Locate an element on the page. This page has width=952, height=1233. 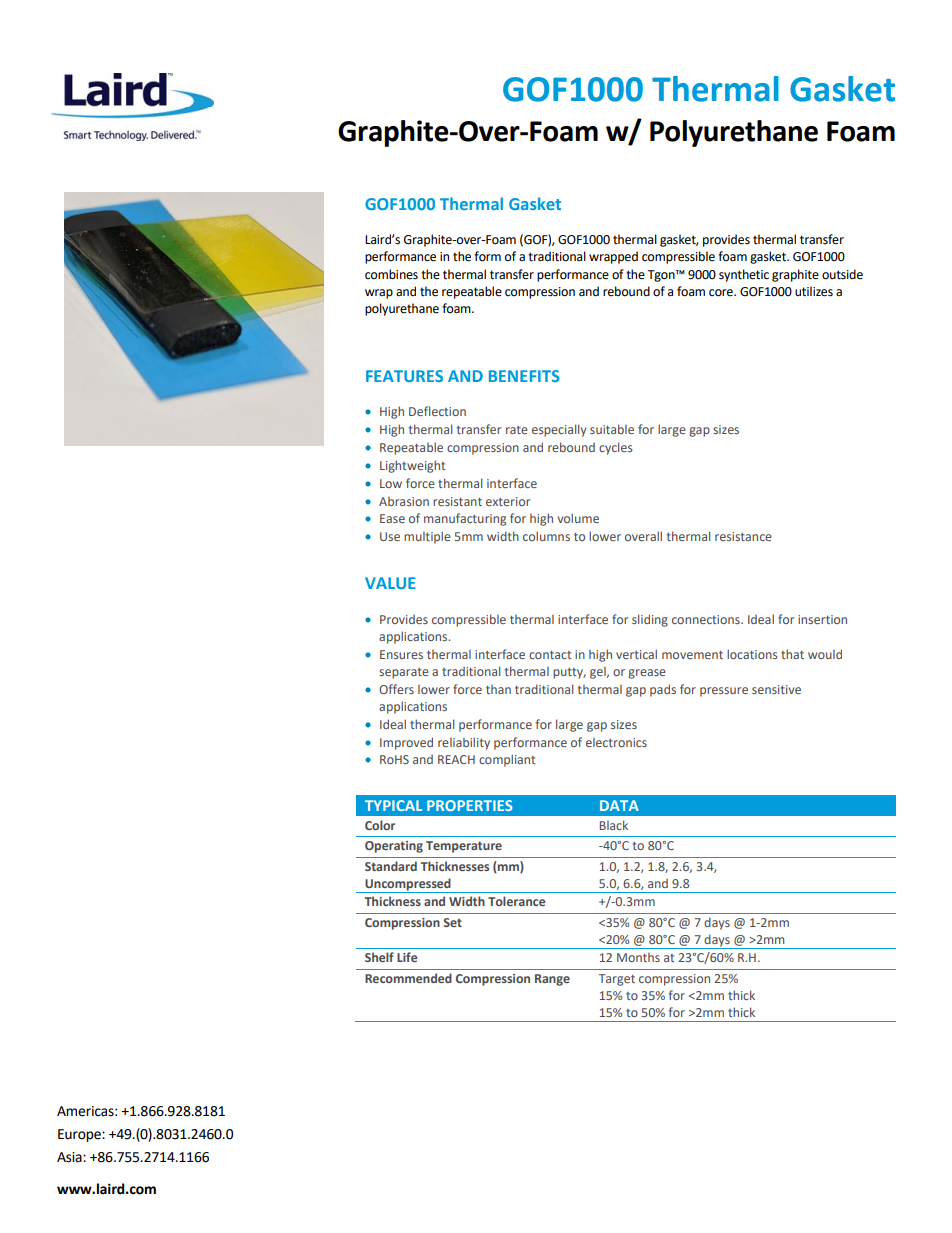
Temperature is located at coordinates (464, 847).
